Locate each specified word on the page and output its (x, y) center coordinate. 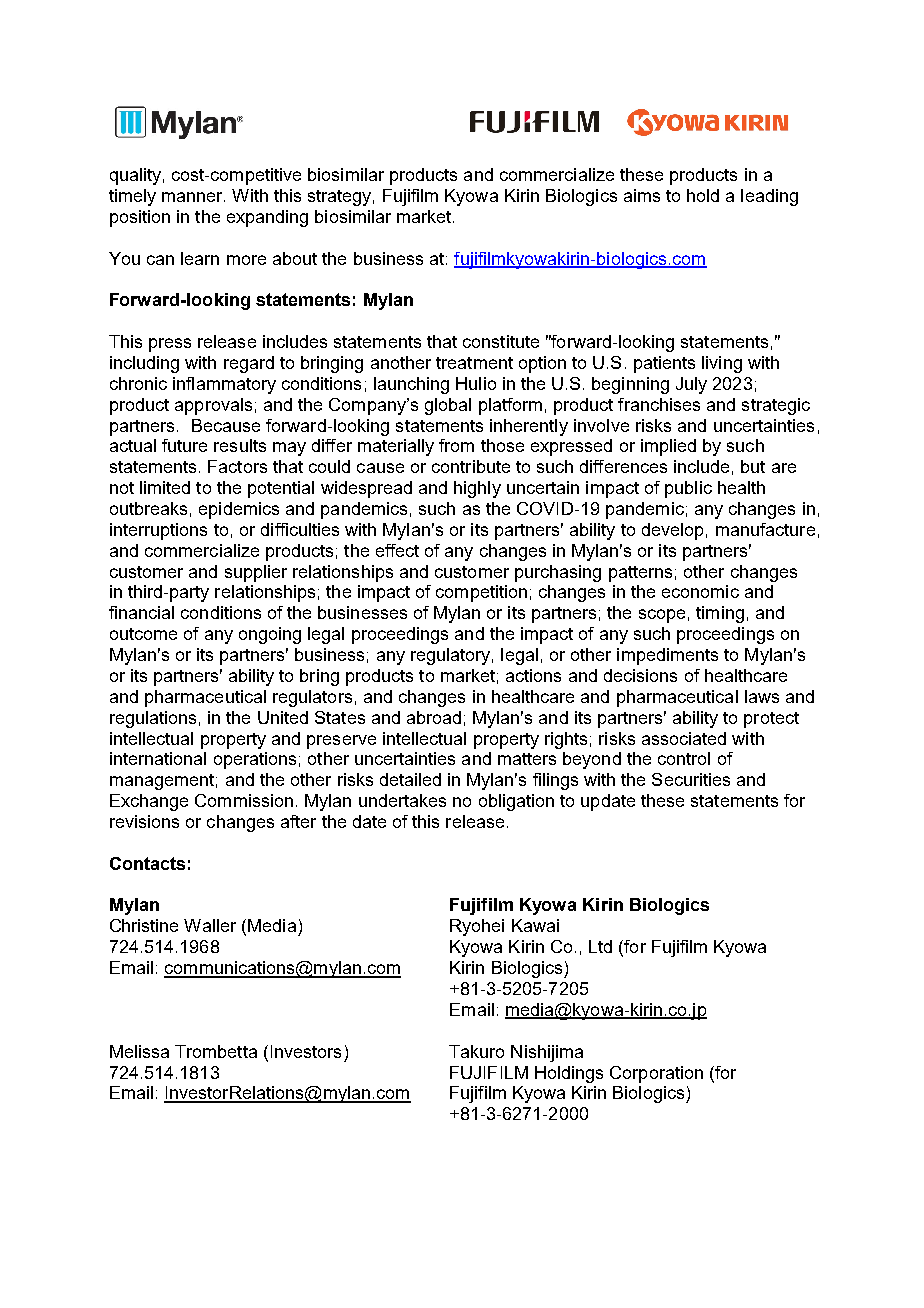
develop (672, 531)
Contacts (147, 863)
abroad (434, 717)
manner (193, 197)
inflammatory (224, 385)
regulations (153, 719)
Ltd (600, 946)
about (295, 258)
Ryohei (477, 927)
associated (684, 738)
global (448, 406)
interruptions (158, 531)
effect (397, 550)
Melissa (139, 1051)
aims (642, 195)
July (691, 385)
